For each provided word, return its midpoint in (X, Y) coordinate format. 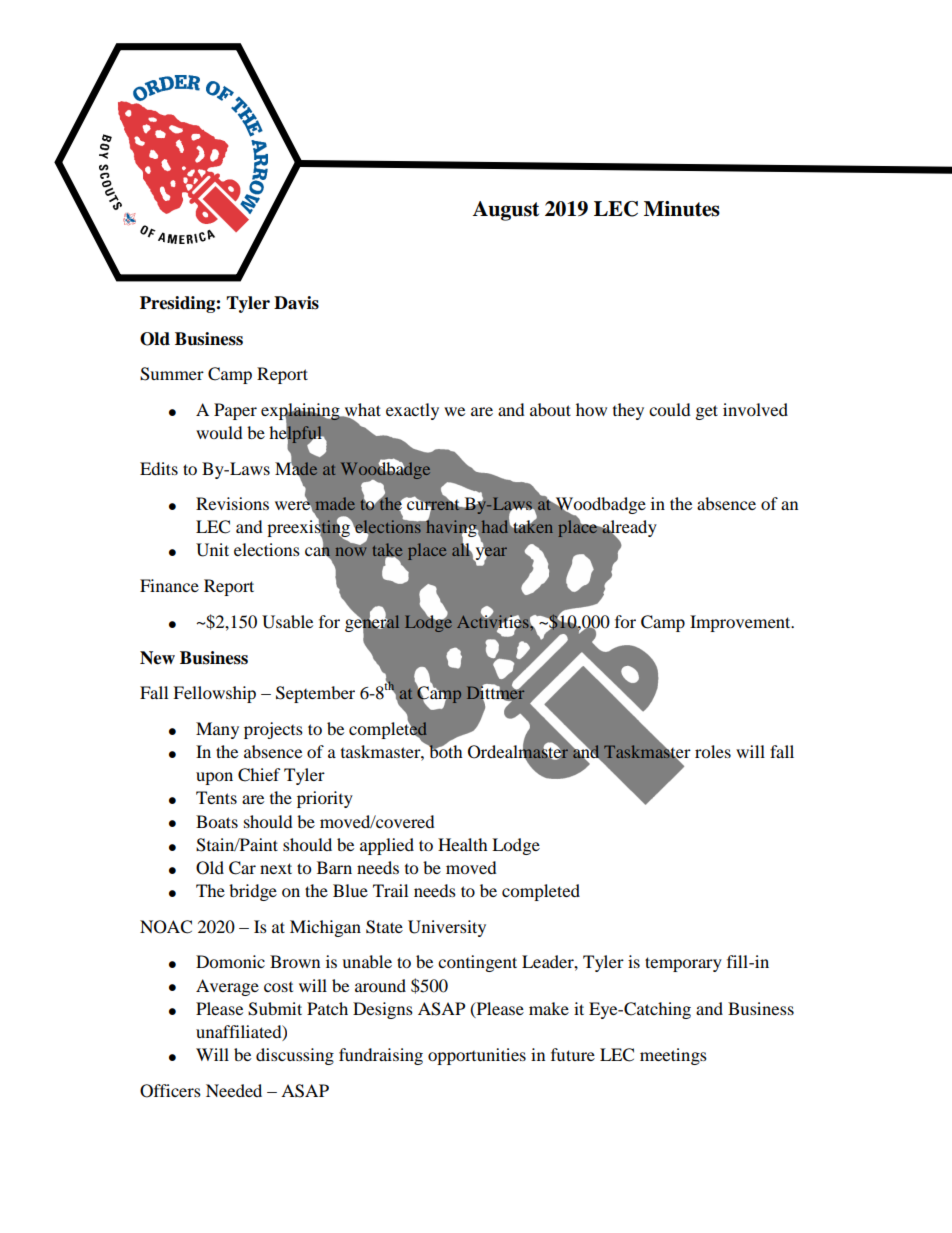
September (315, 694)
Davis (296, 303)
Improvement (741, 623)
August (506, 211)
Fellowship (214, 694)
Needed (234, 1090)
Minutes (682, 209)
